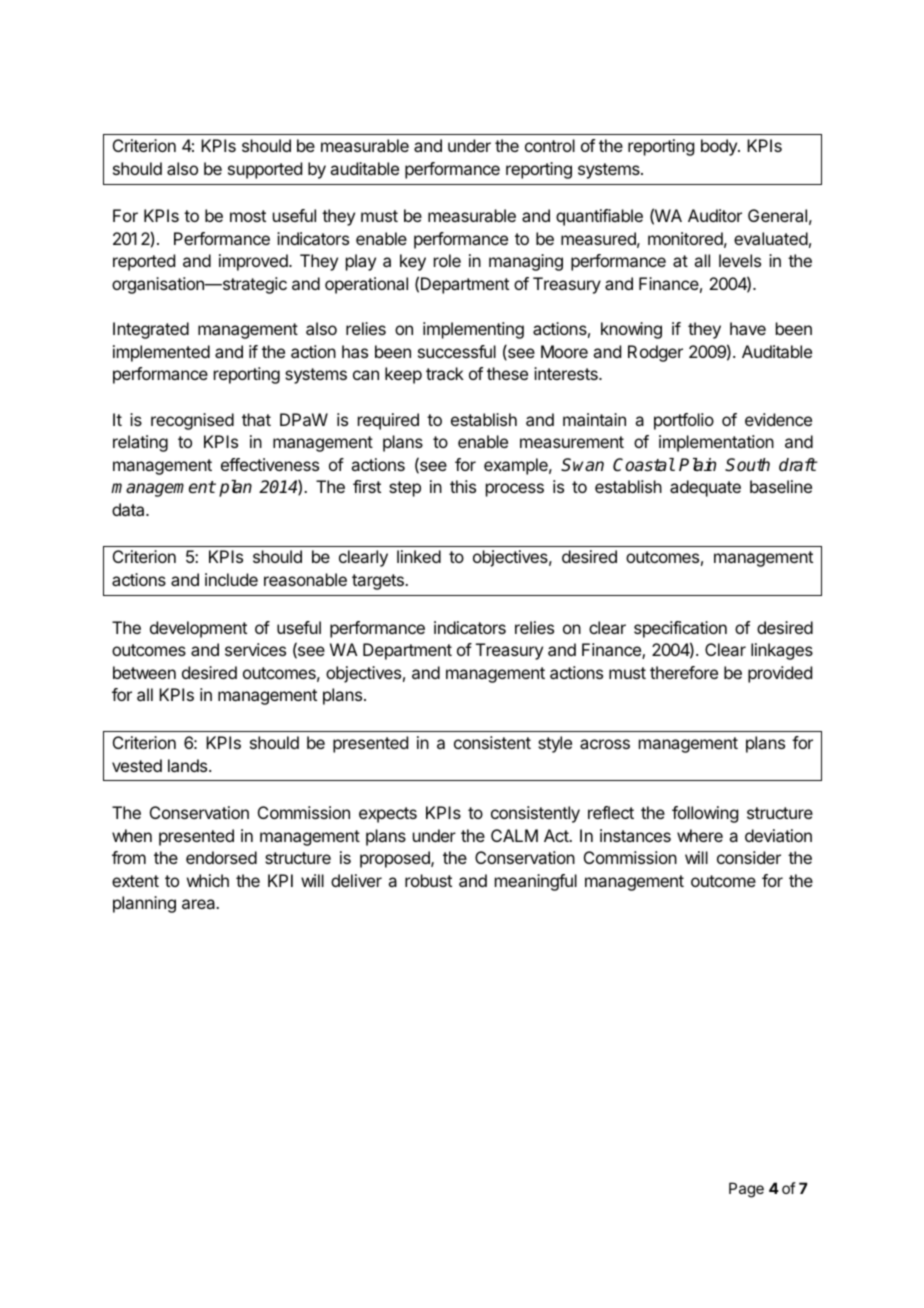  Describe the element at coordinates (550, 145) in the document. I see `control` at that location.
